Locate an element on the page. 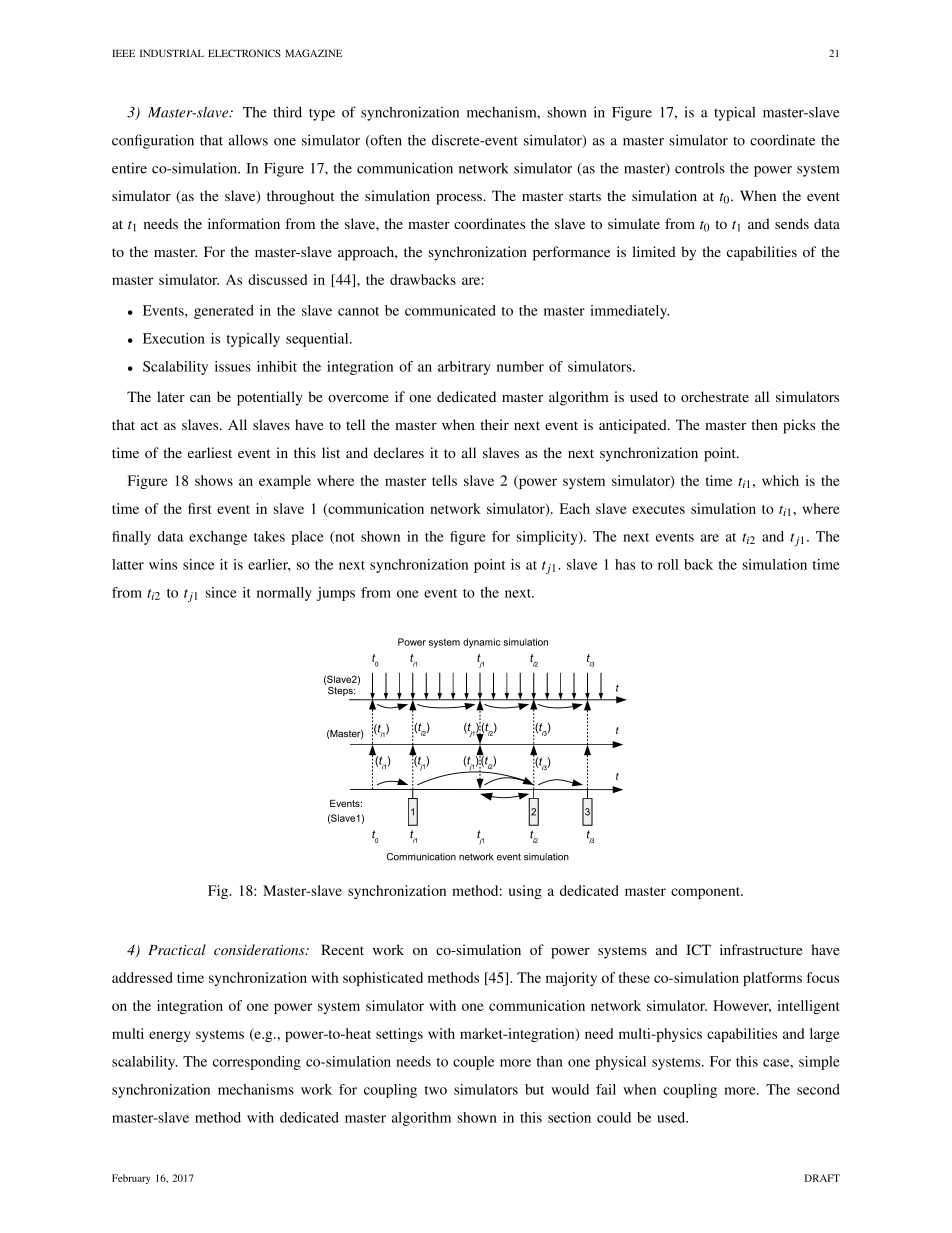 This document has height=1233, width=952. but is located at coordinates (534, 1089).
